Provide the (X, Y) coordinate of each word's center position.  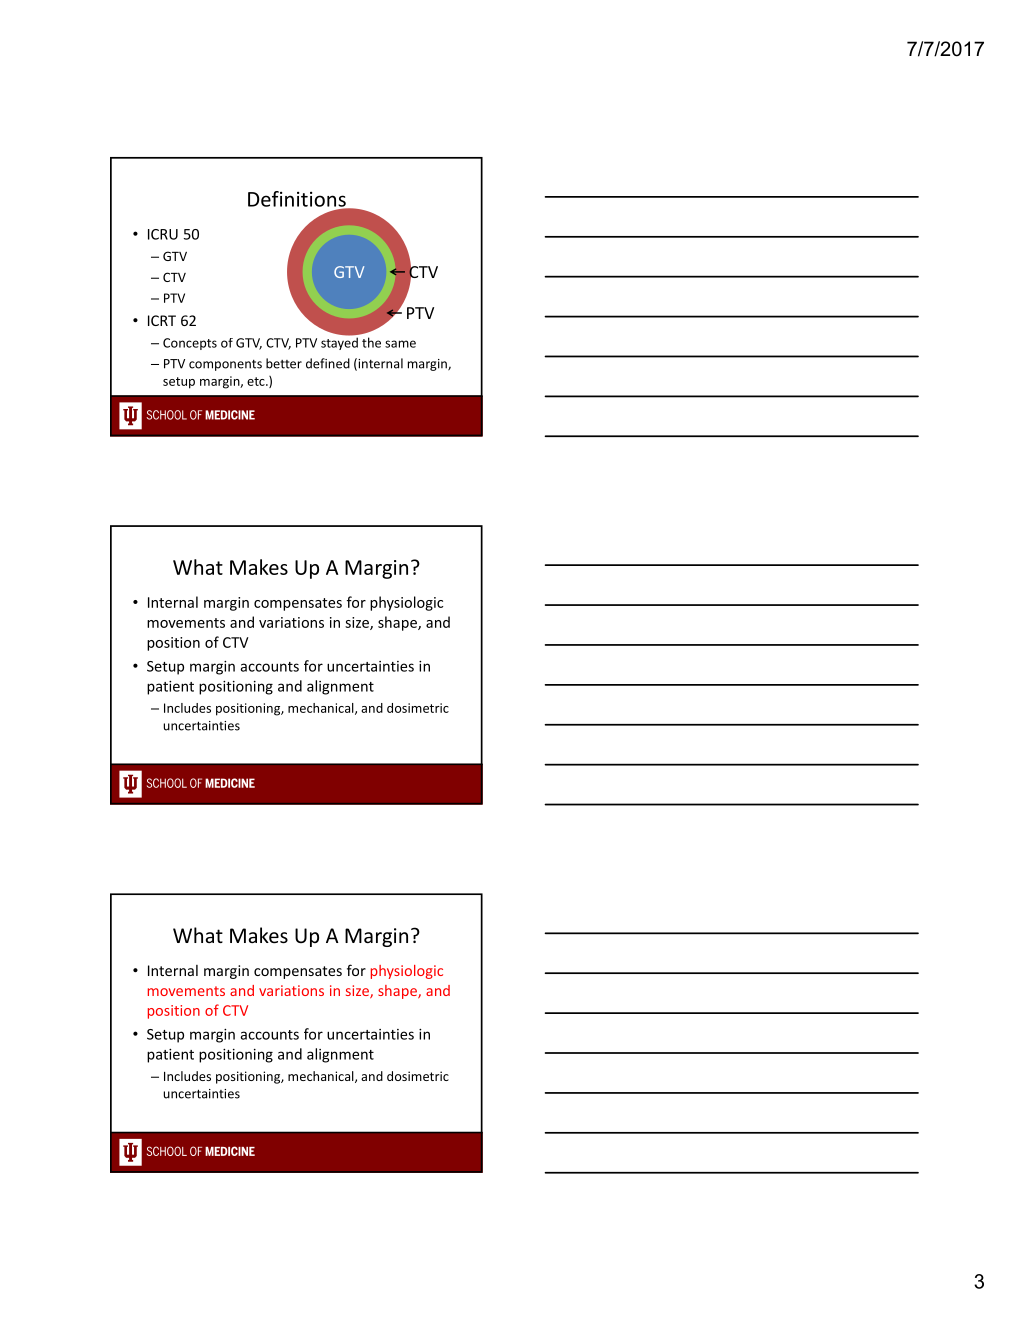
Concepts (190, 344)
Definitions (298, 200)
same (400, 344)
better (284, 363)
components (225, 365)
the (371, 342)
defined (328, 363)
